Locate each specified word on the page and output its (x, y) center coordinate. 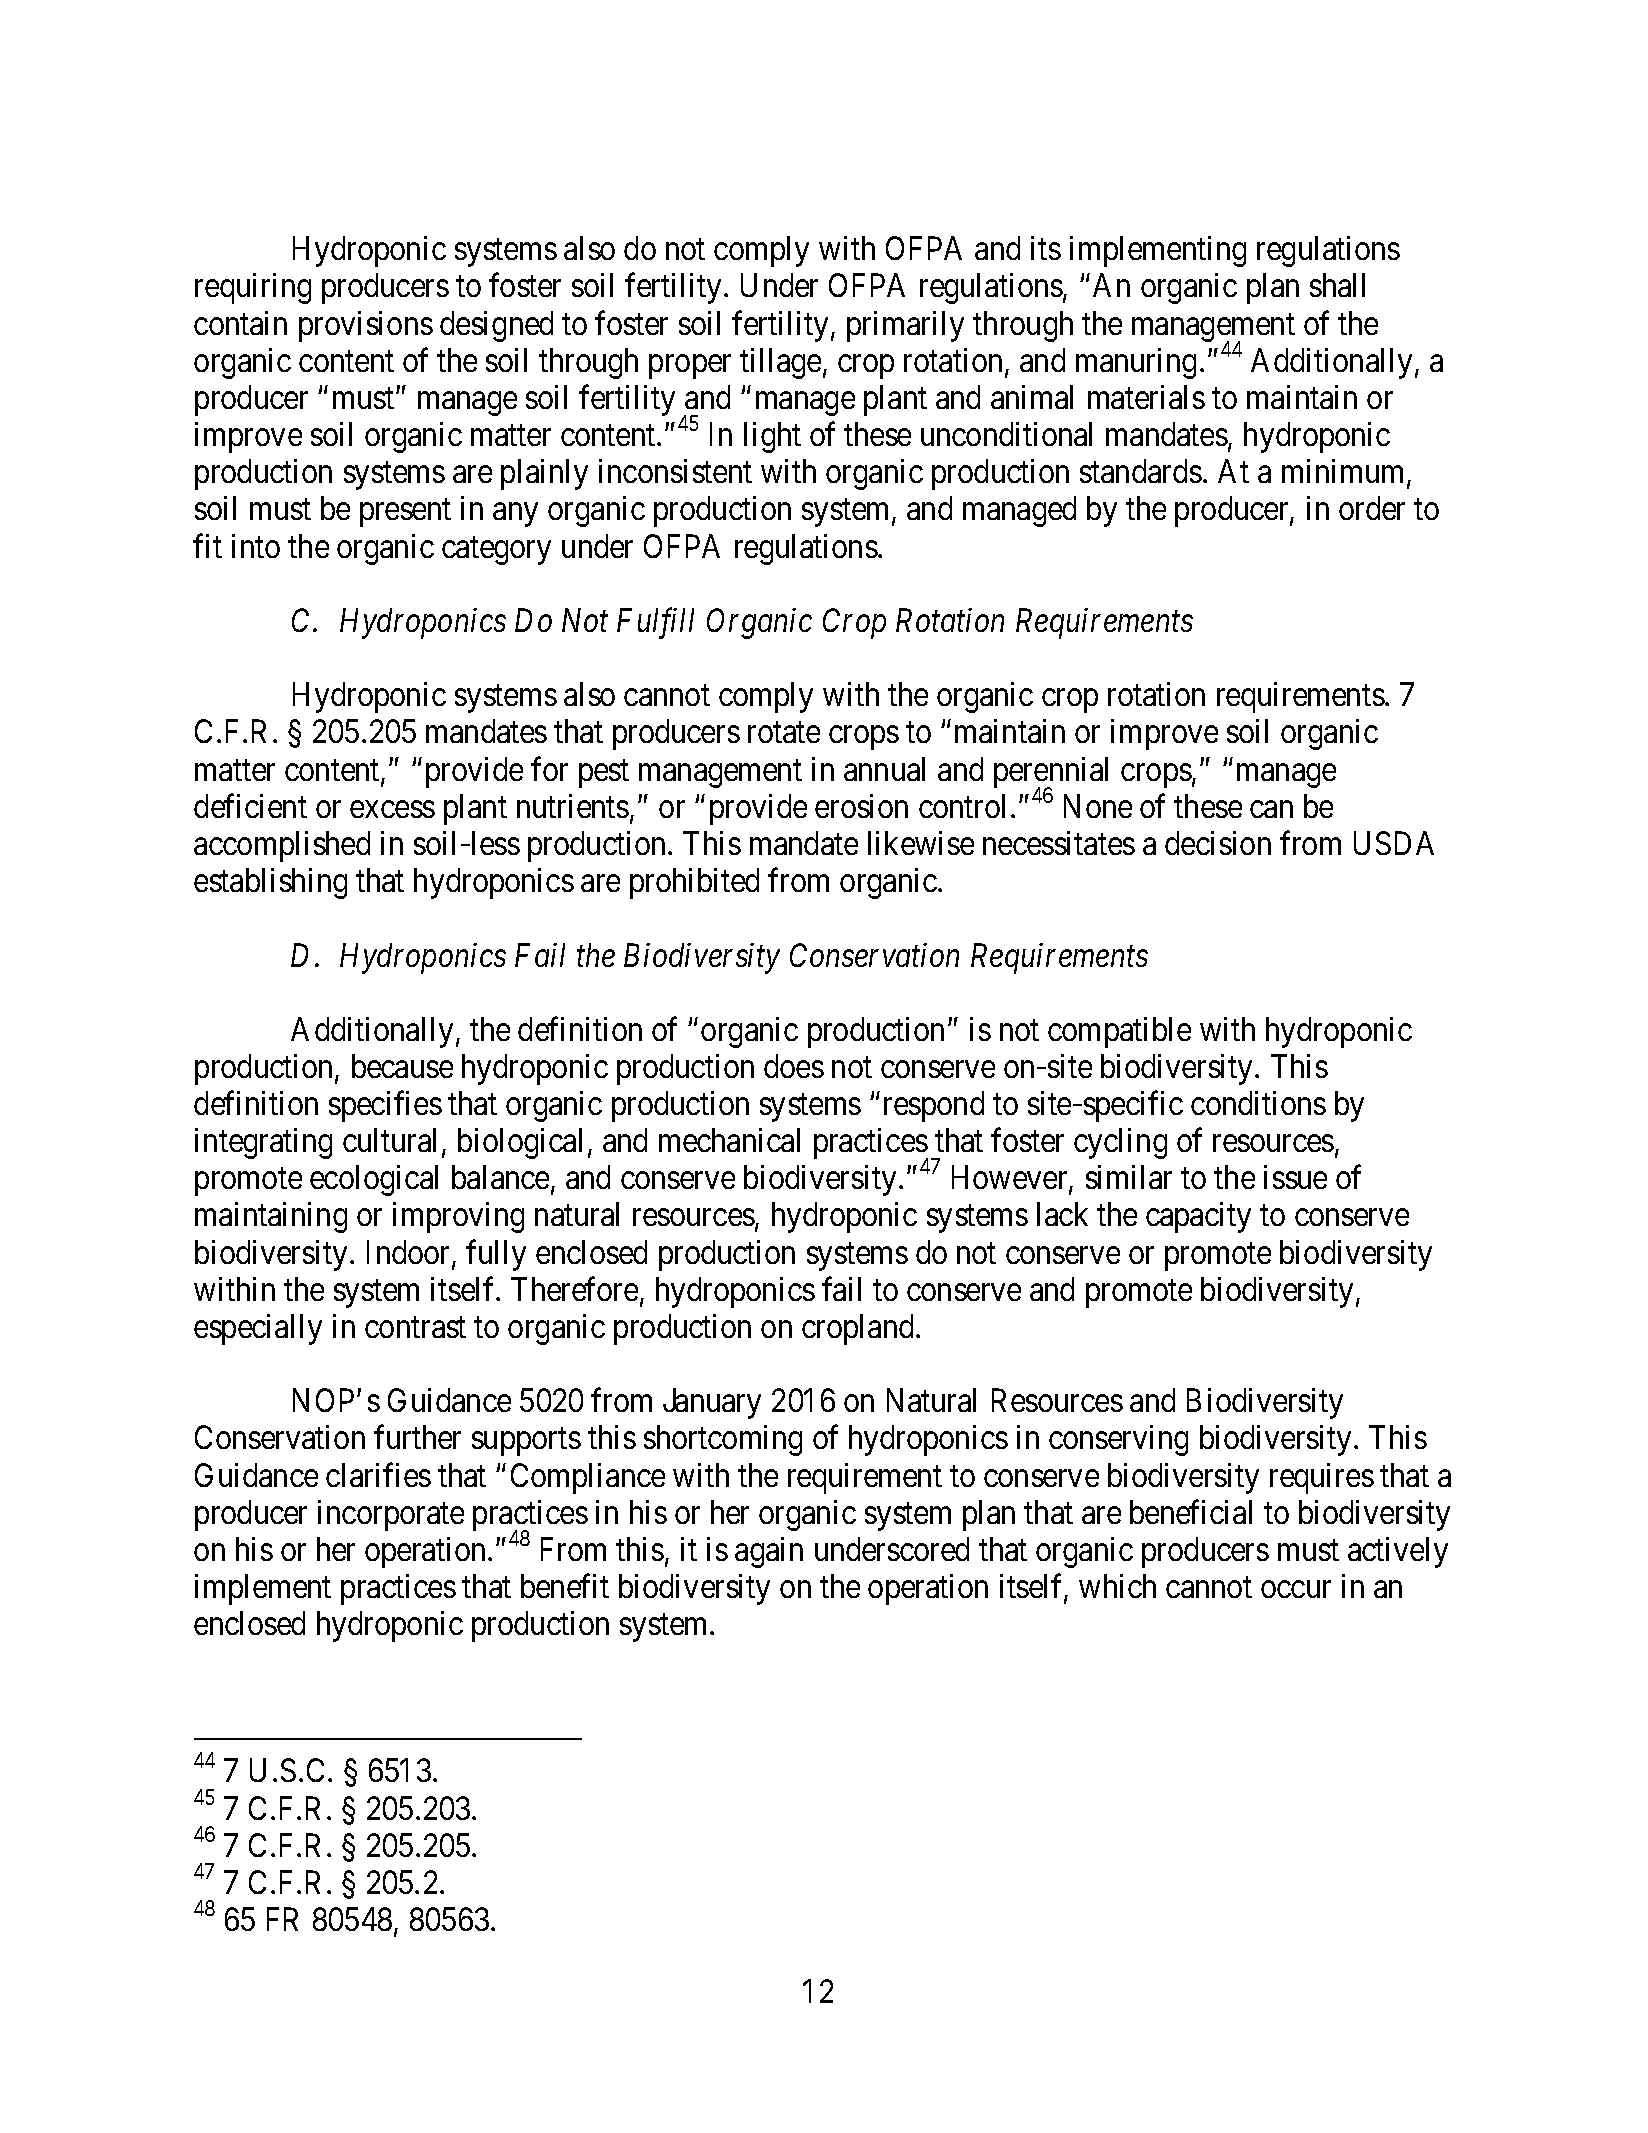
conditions (1258, 1103)
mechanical (729, 1140)
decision (1218, 843)
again (769, 1552)
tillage (780, 363)
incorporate (391, 1515)
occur (1296, 1589)
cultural (393, 1142)
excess (392, 809)
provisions (366, 326)
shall (1337, 285)
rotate (784, 733)
